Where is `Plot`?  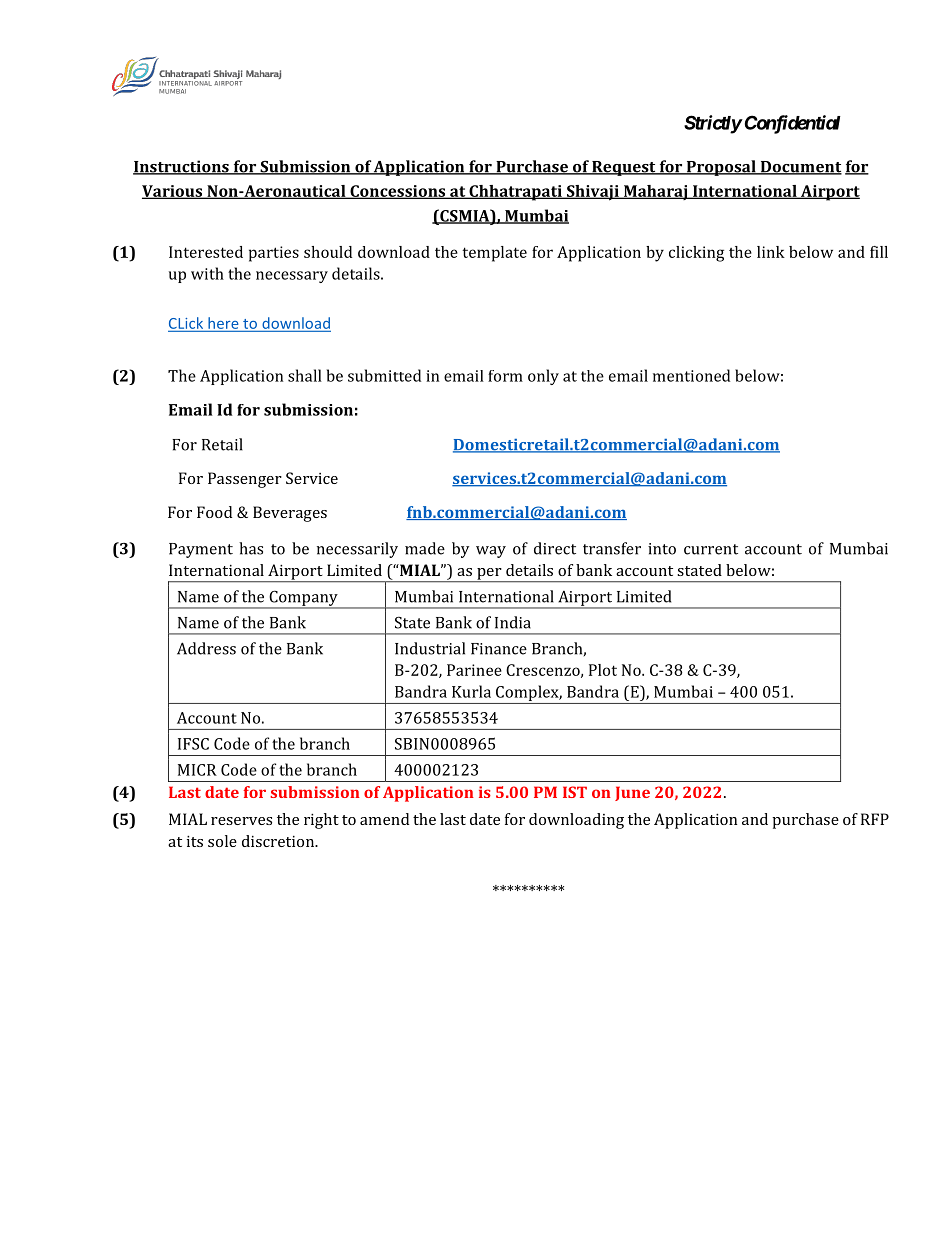
Plot is located at coordinates (603, 670).
